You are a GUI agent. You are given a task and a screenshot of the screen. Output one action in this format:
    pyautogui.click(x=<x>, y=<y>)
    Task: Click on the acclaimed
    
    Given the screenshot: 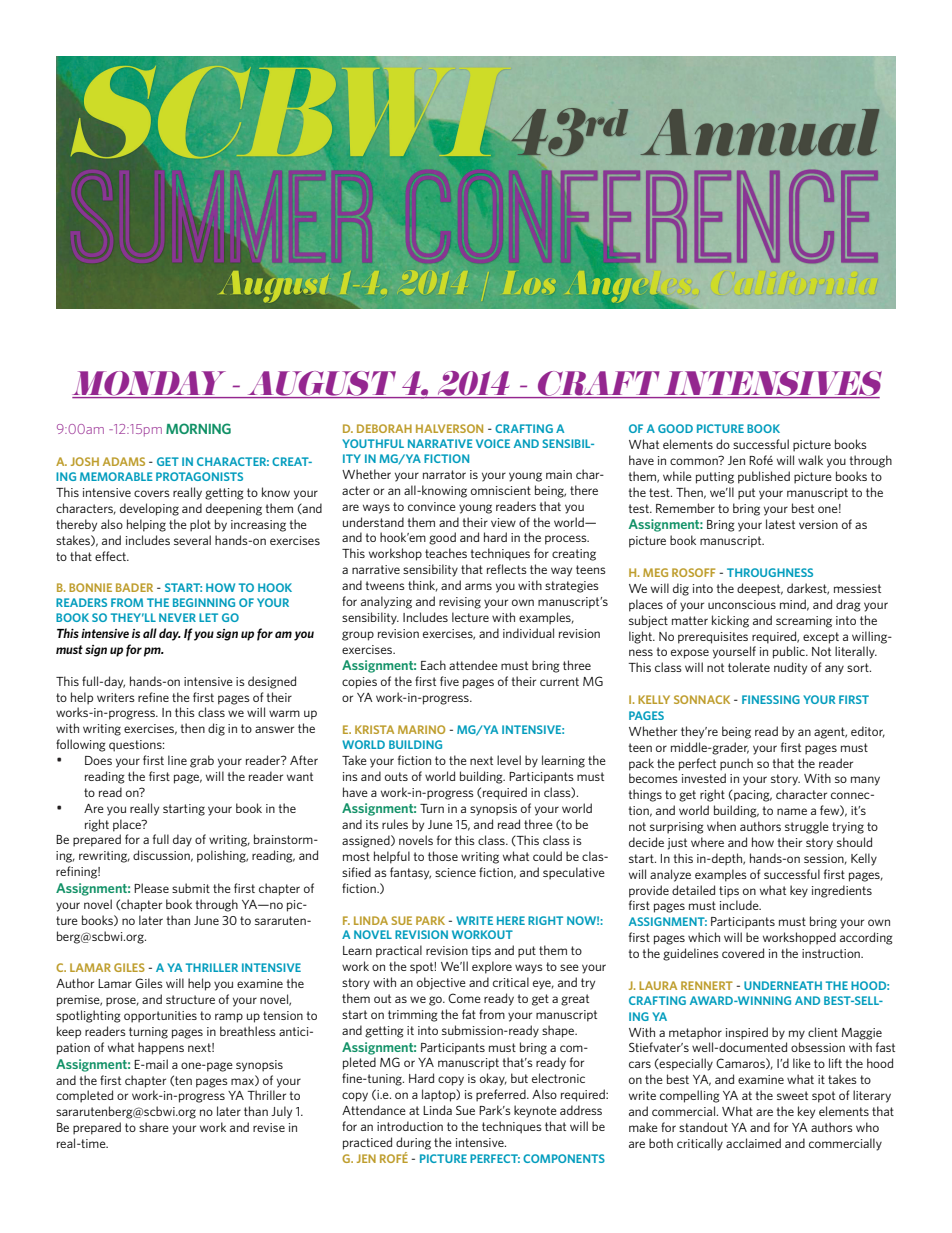 What is the action you would take?
    pyautogui.click(x=753, y=1143)
